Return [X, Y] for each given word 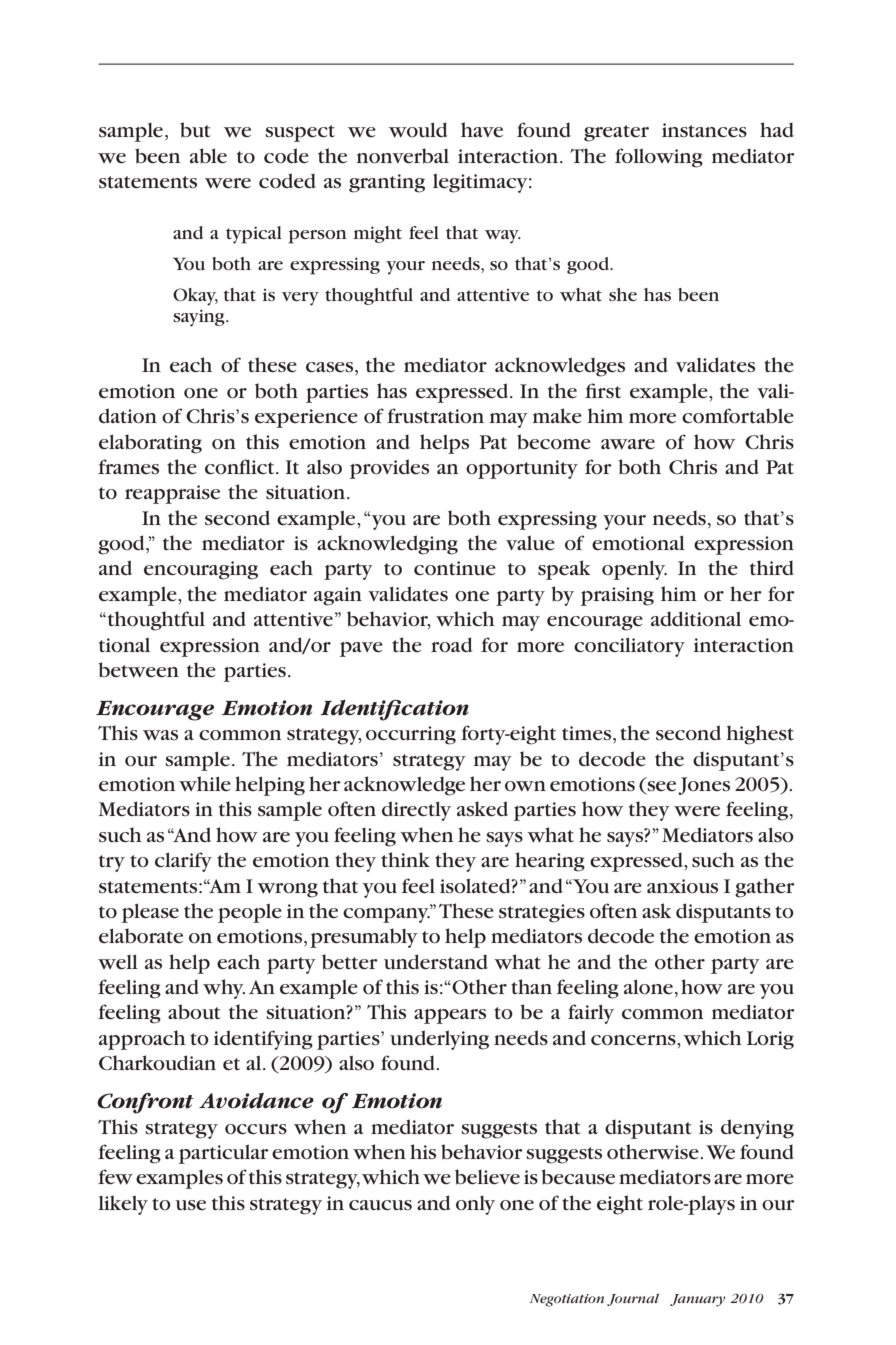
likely [123, 1205]
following [659, 158]
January [698, 1300]
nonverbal [403, 156]
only [475, 1205]
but [195, 130]
